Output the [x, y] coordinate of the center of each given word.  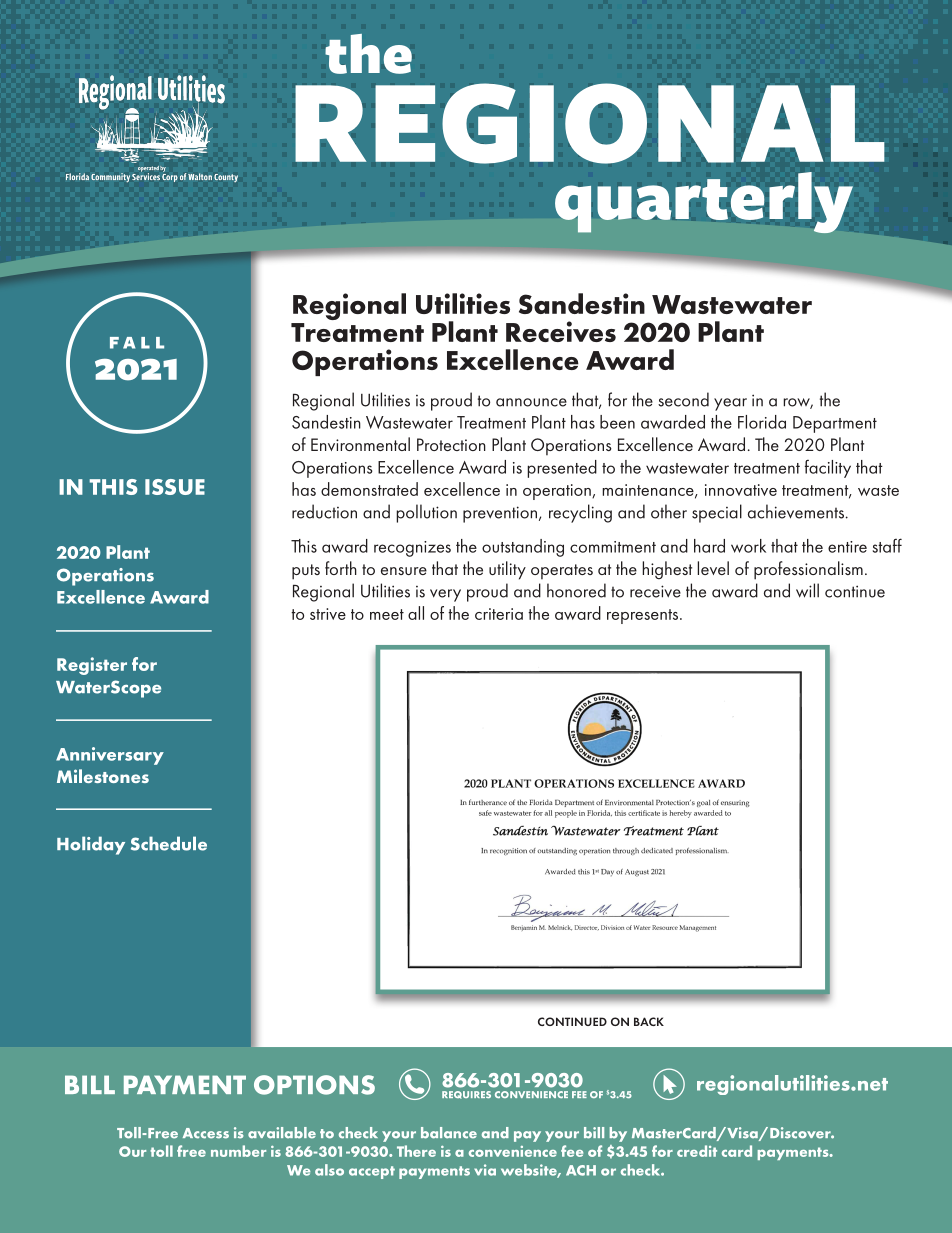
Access [206, 1133]
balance [449, 1133]
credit [697, 1151]
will [807, 590]
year [730, 404]
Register [92, 666]
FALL [137, 343]
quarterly [704, 202]
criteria [499, 614]
